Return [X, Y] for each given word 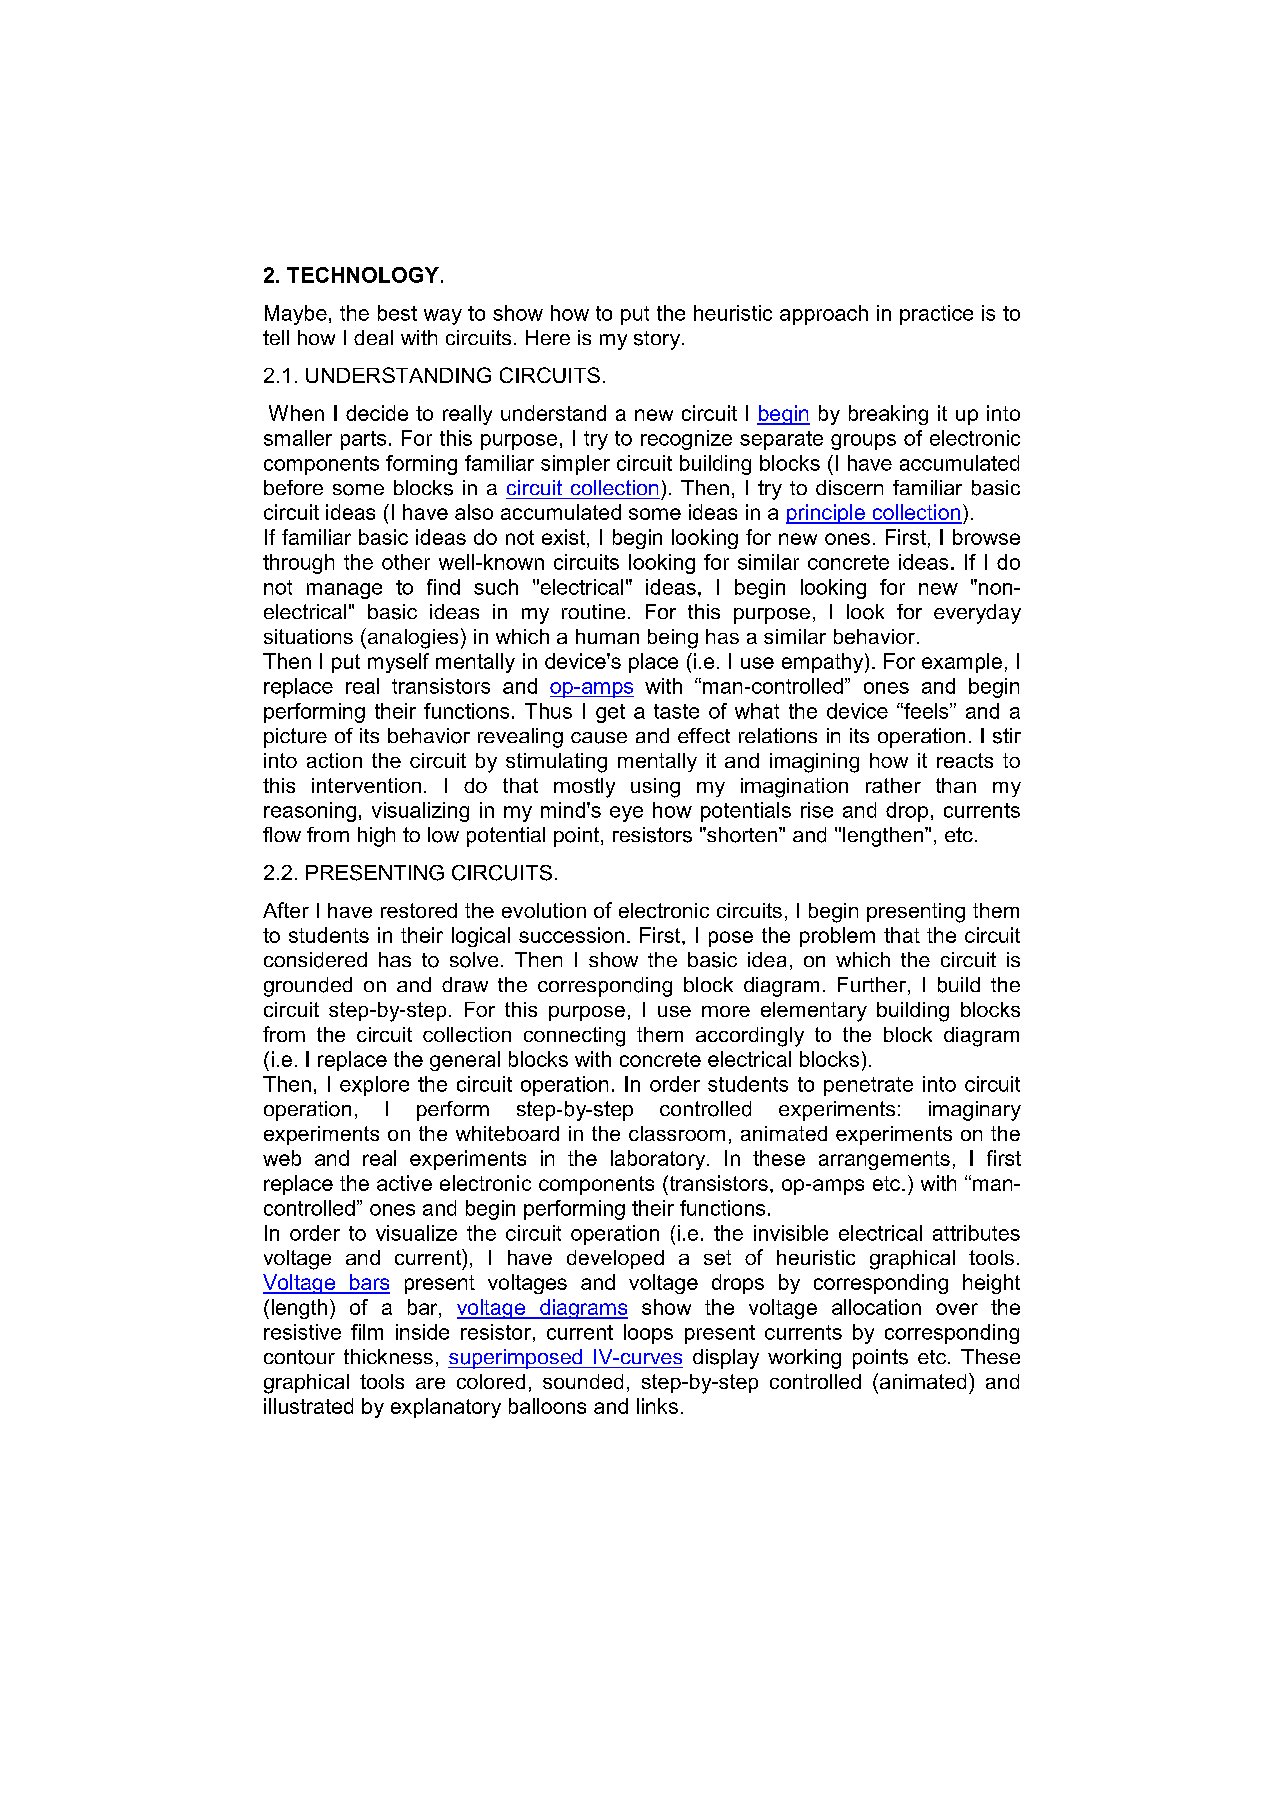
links [657, 1406]
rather [893, 785]
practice [936, 315]
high [376, 837]
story [657, 340]
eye [626, 814]
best [397, 313]
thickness [388, 1357]
